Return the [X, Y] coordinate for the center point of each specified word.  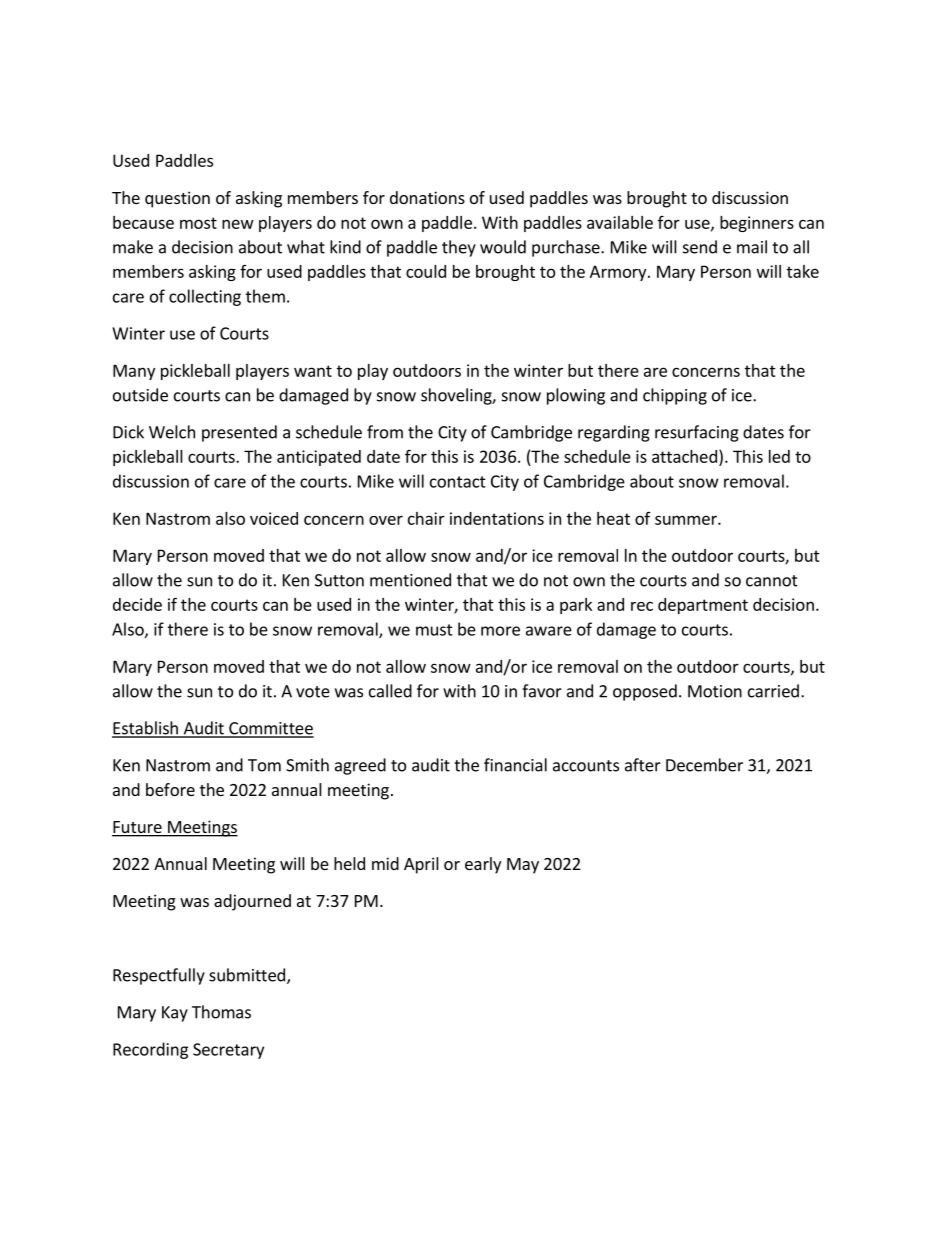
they [459, 248]
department [703, 606]
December [704, 765]
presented [239, 433]
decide [137, 604]
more [500, 631]
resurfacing [697, 433]
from [385, 432]
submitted [247, 975]
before [170, 789]
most [198, 223]
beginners [757, 224]
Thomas [221, 1012]
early [483, 865]
